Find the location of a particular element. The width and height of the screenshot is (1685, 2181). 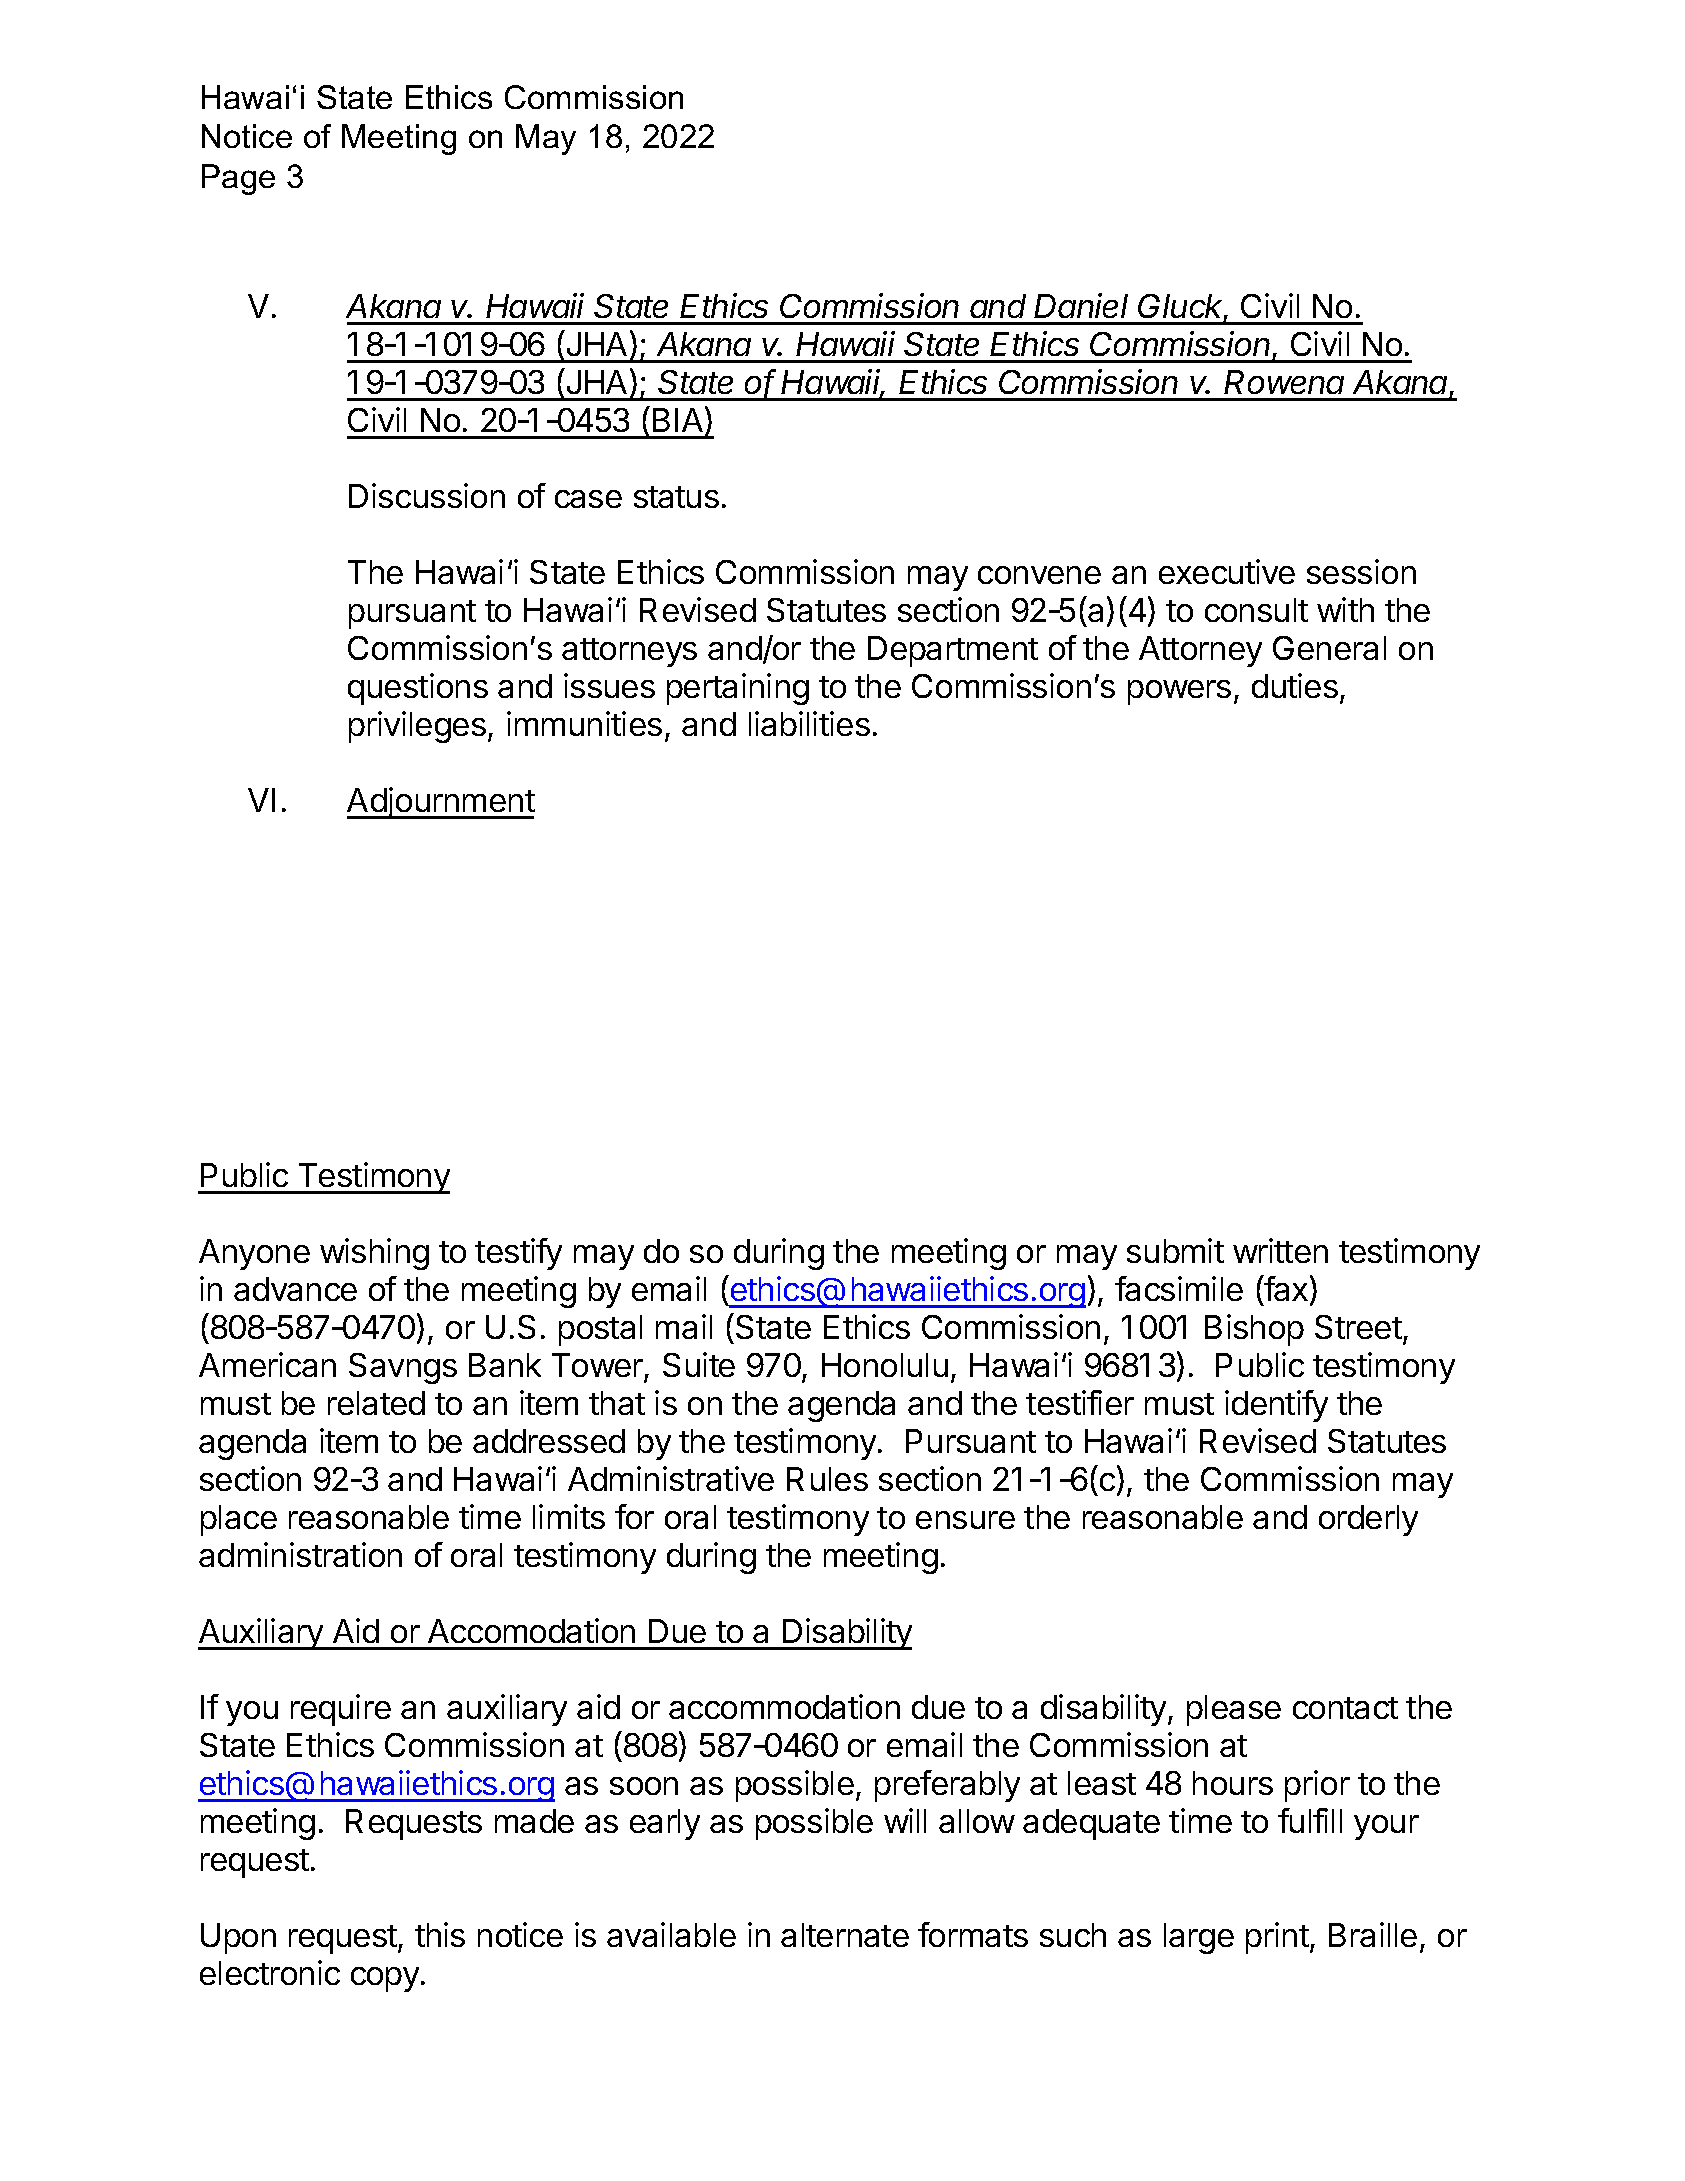

Honolulu is located at coordinates (885, 1365).
